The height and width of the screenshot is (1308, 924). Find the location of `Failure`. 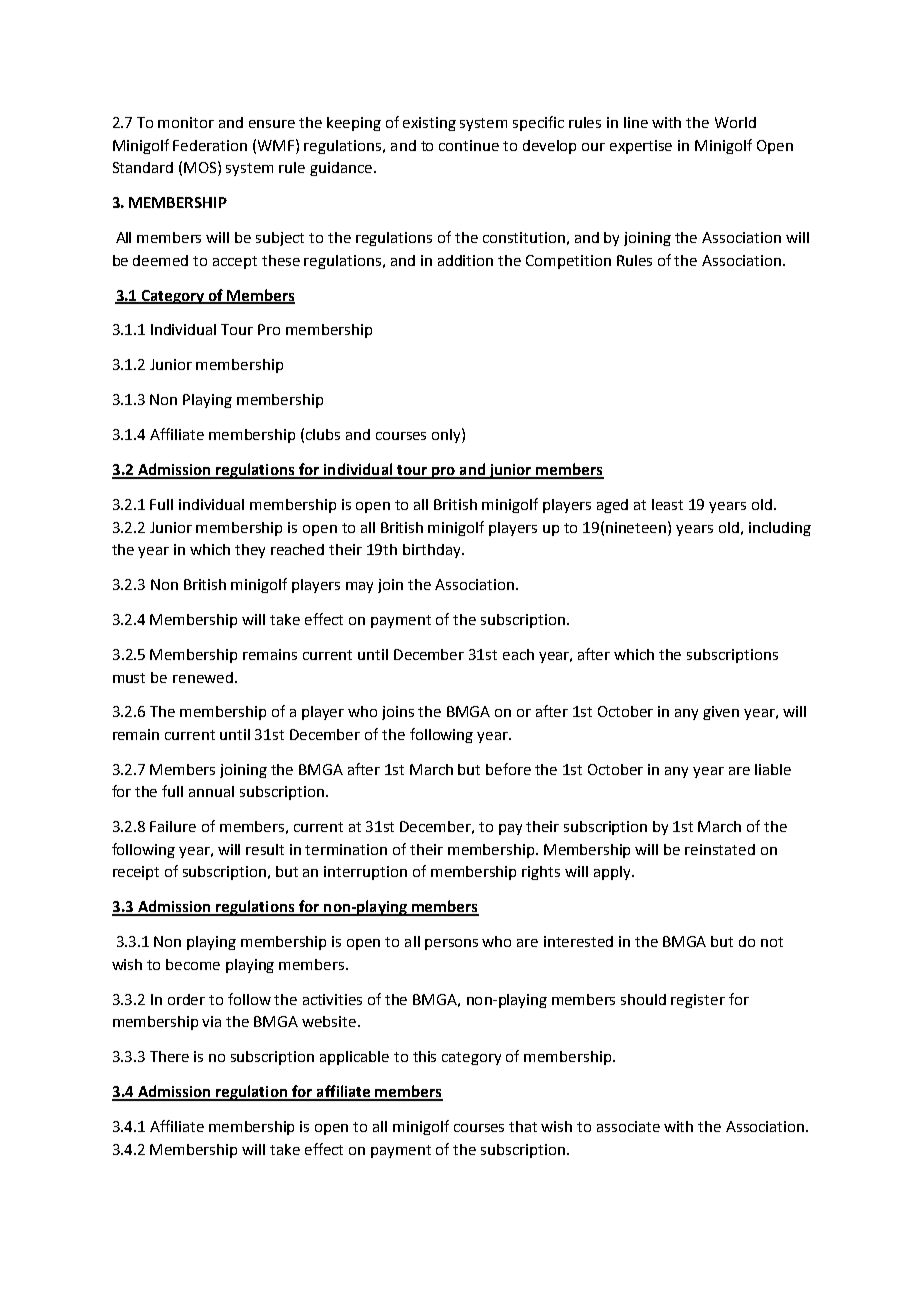

Failure is located at coordinates (173, 826).
